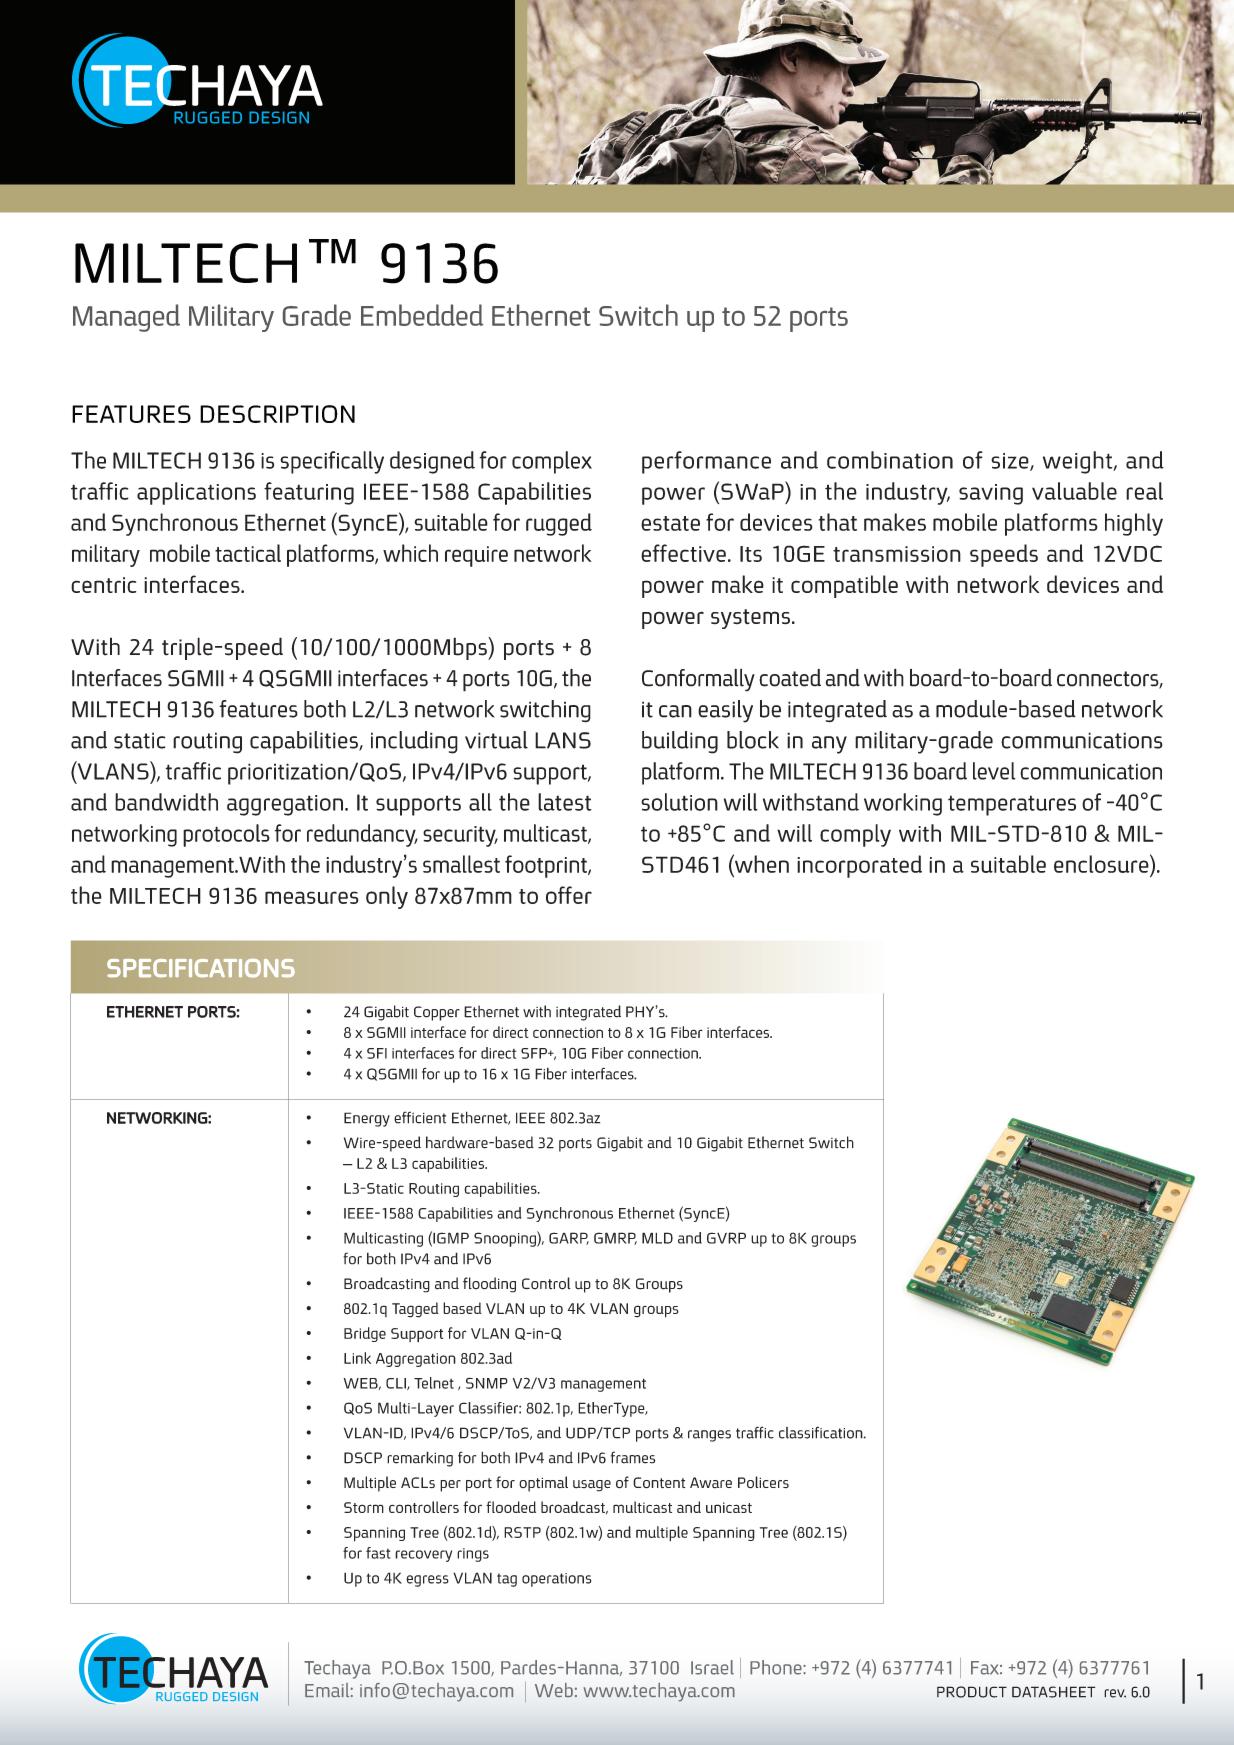 This screenshot has height=1745, width=1234. I want to click on SFP, so click(535, 1053).
